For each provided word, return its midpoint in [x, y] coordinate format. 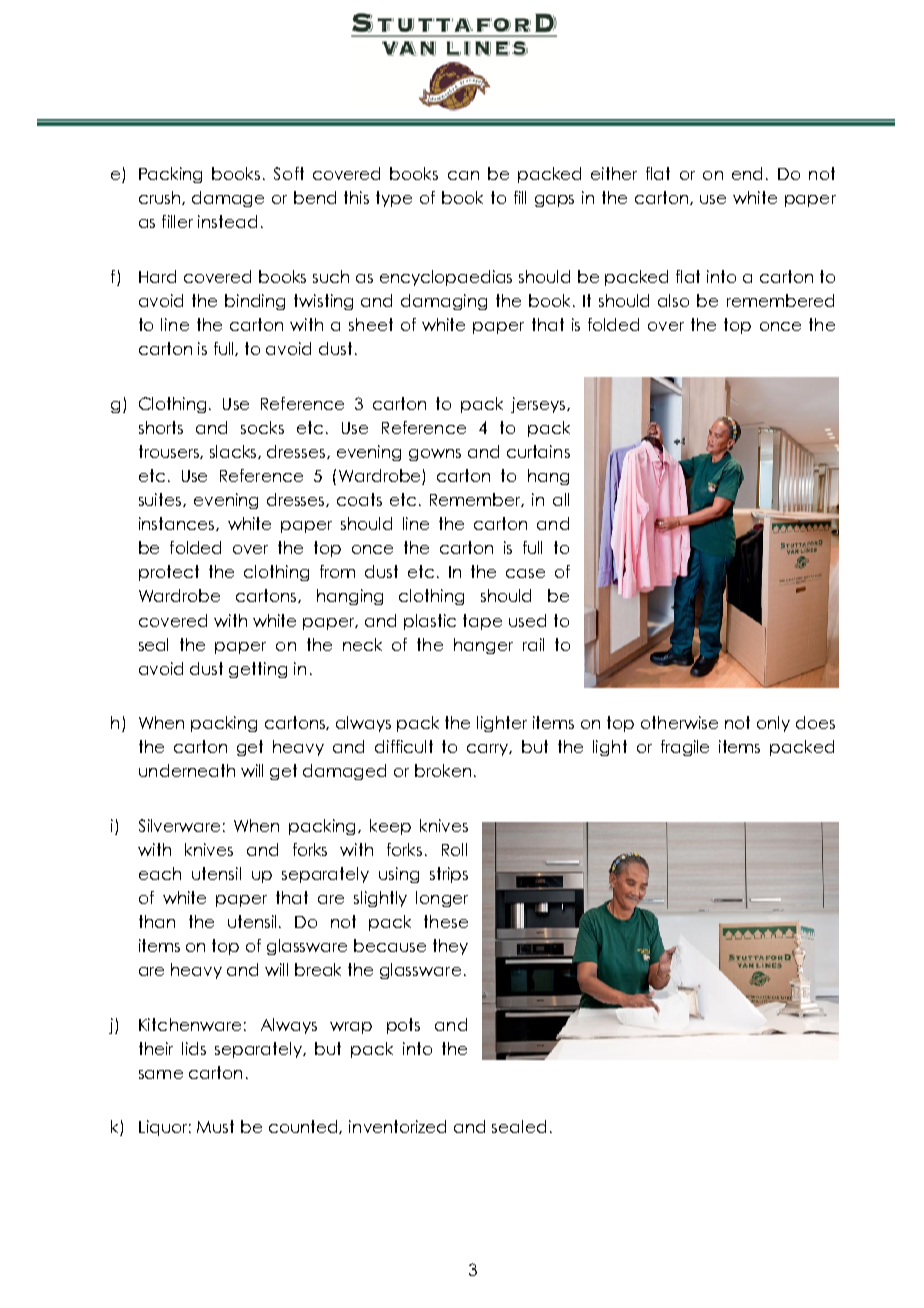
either [614, 173]
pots [403, 1026]
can [463, 175]
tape [482, 622]
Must [215, 1126]
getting [258, 670]
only [773, 724]
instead [227, 221]
